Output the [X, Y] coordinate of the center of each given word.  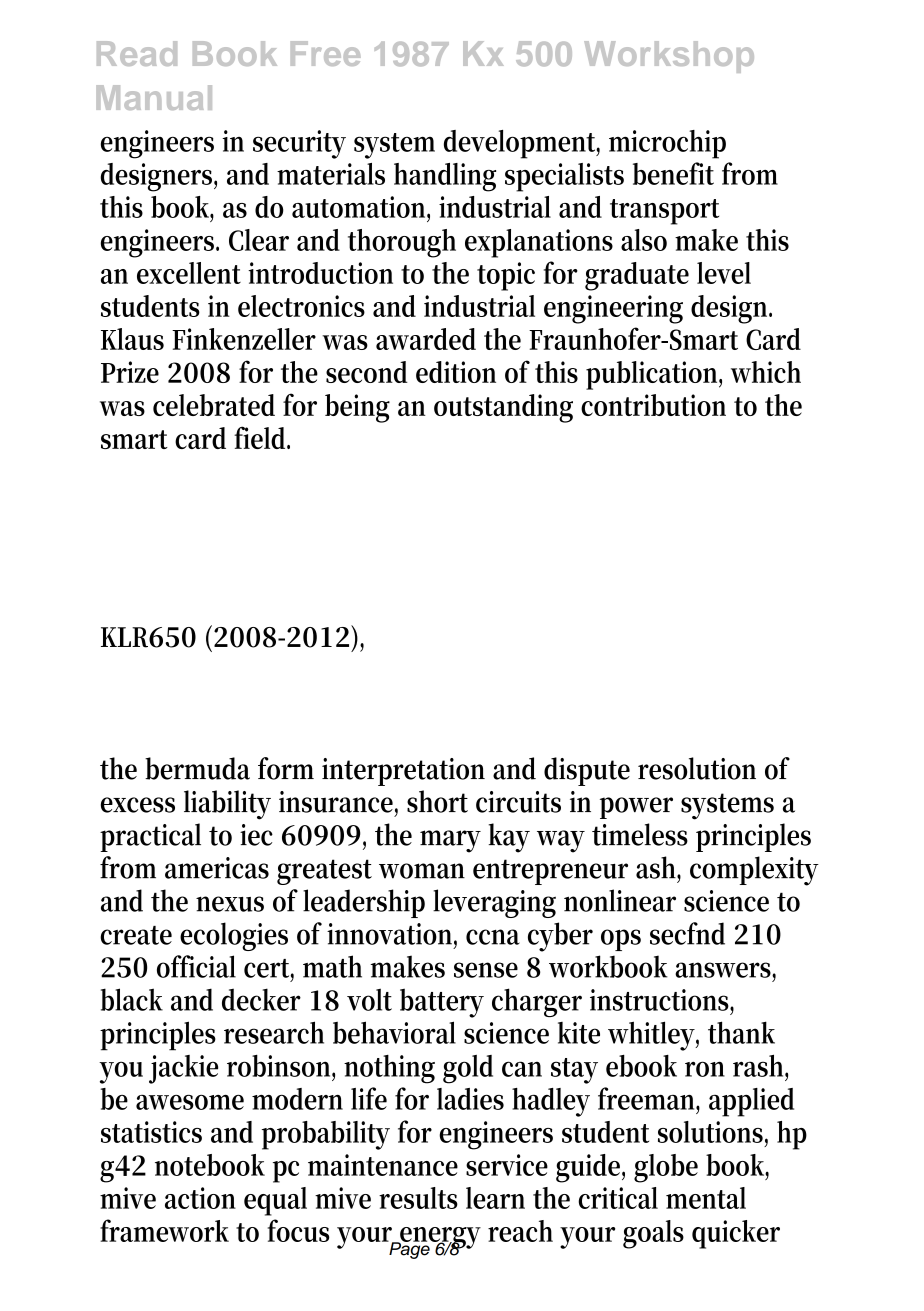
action [200, 1198]
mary [450, 841]
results [418, 1198]
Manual [154, 97]
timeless [640, 834]
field [262, 437]
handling [445, 177]
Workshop [669, 57]
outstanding [503, 408]
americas [217, 868]
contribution [653, 405]
